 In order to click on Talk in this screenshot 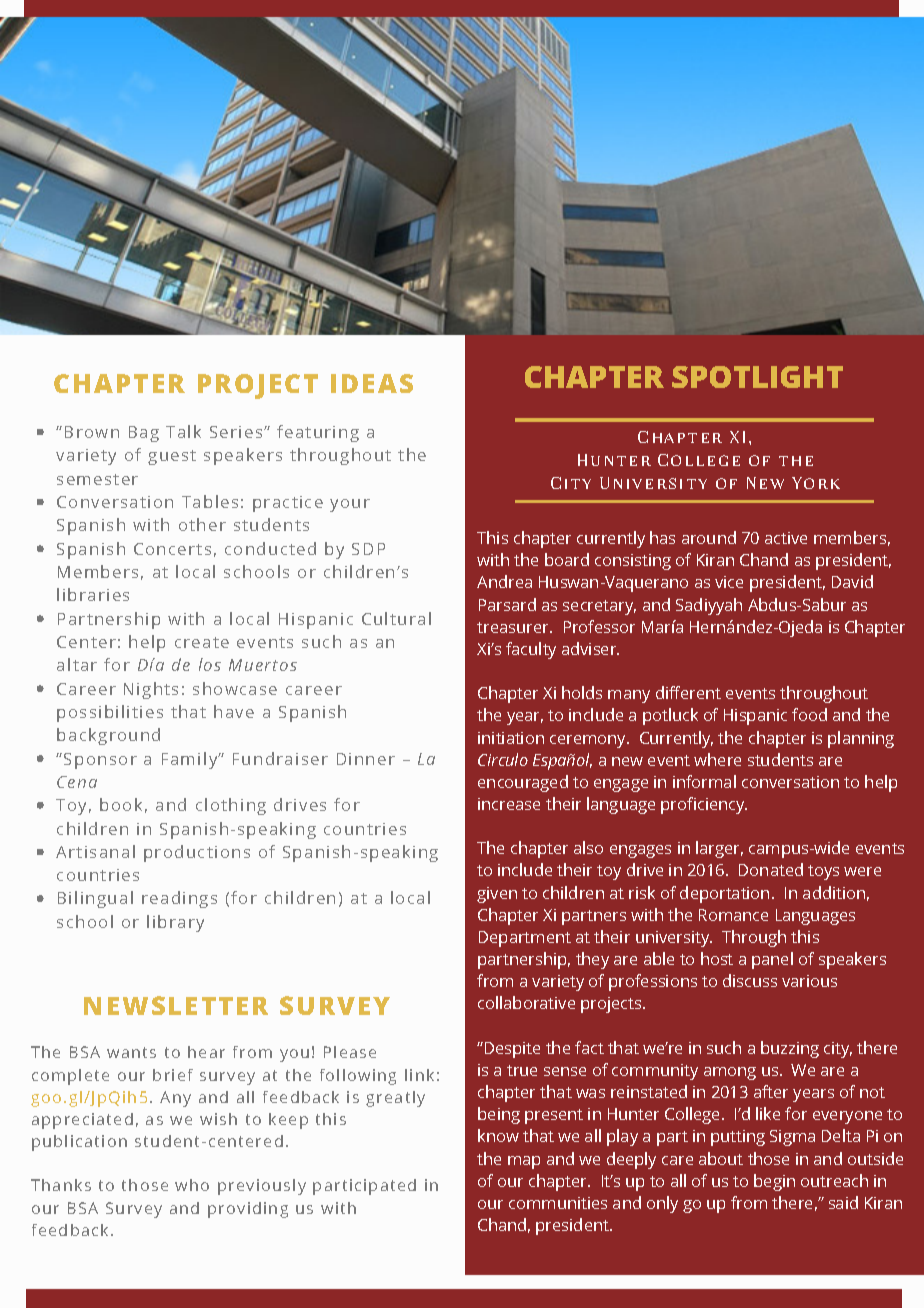, I will do `click(183, 431)`.
